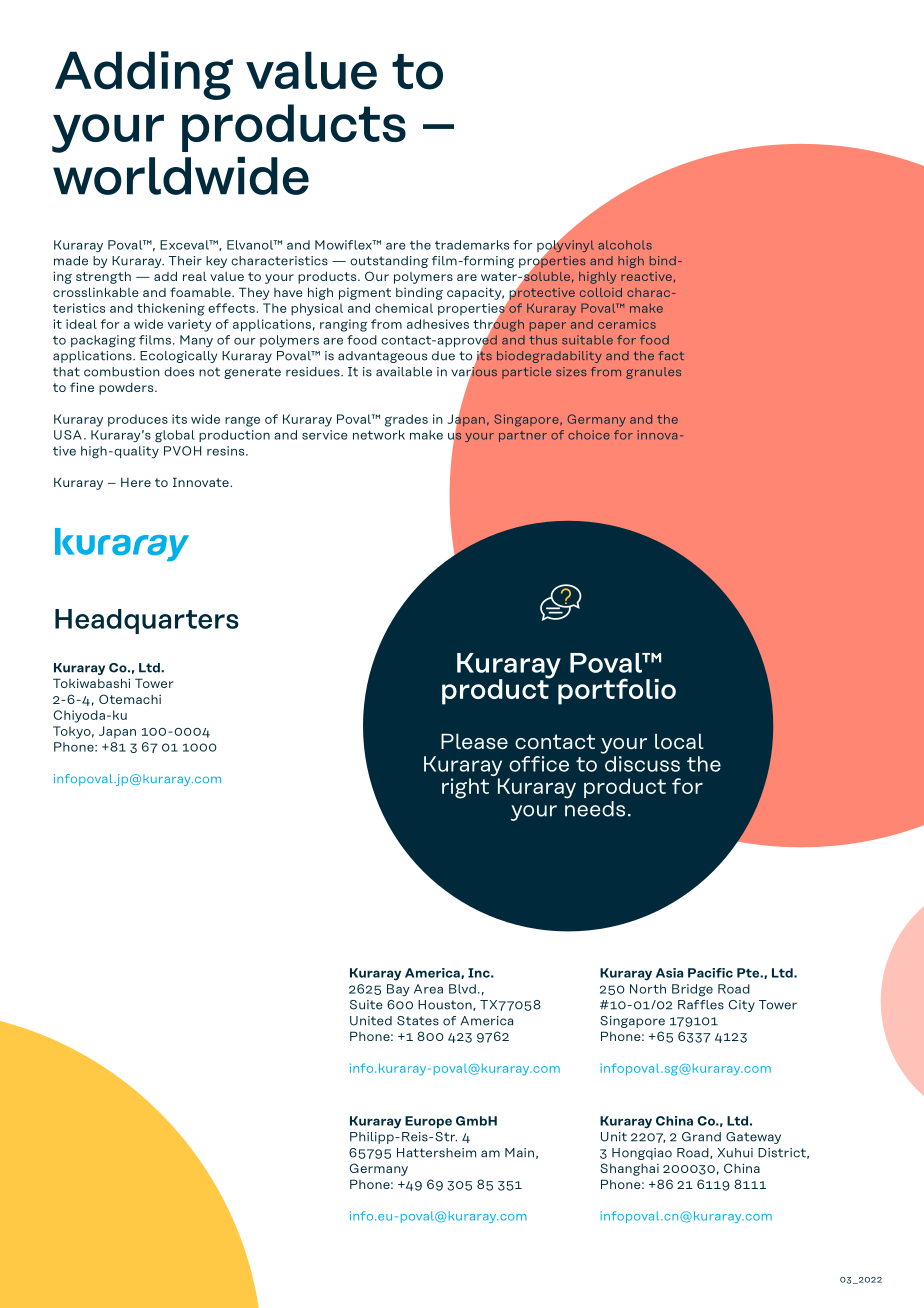  Describe the element at coordinates (472, 245) in the image. I see `trademarks` at that location.
